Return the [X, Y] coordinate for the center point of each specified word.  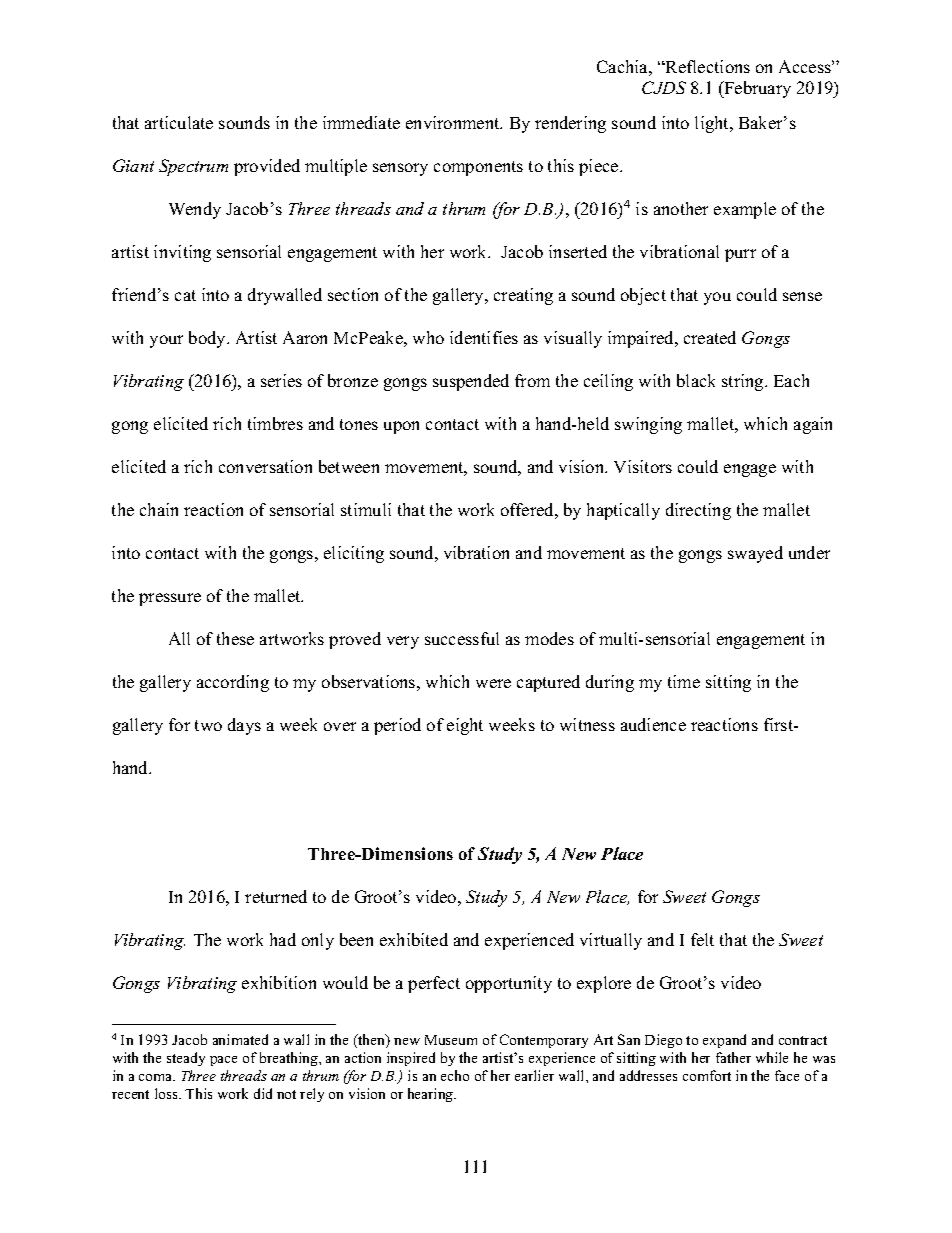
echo [455, 1075]
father [733, 1057]
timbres [275, 423]
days [244, 726]
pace [223, 1061]
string [744, 382]
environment [454, 122]
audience [653, 724]
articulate [179, 122]
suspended [471, 382]
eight [465, 726]
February [756, 89]
